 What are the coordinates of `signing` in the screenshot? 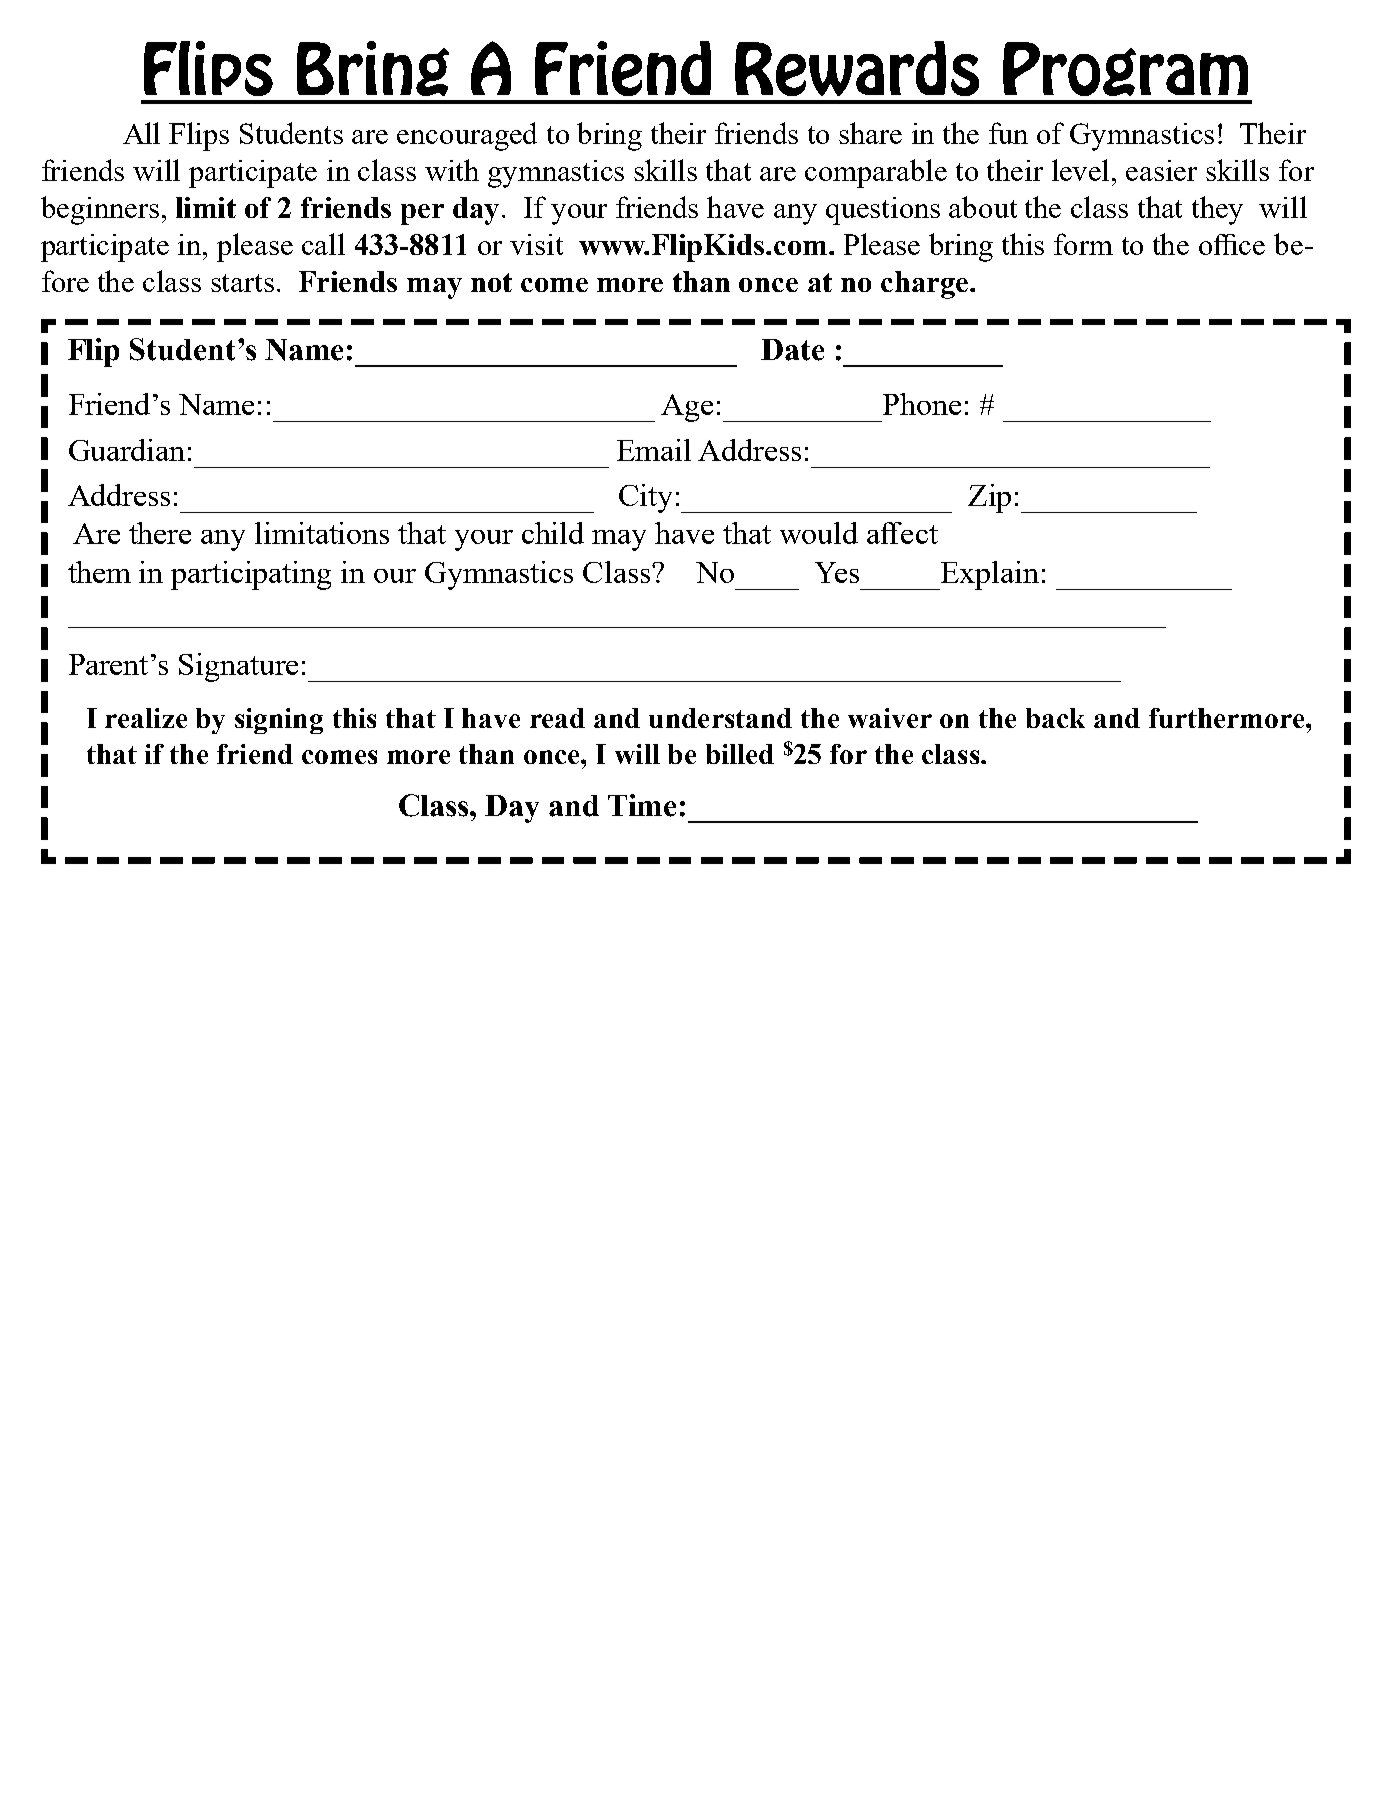 It's located at (279, 721).
